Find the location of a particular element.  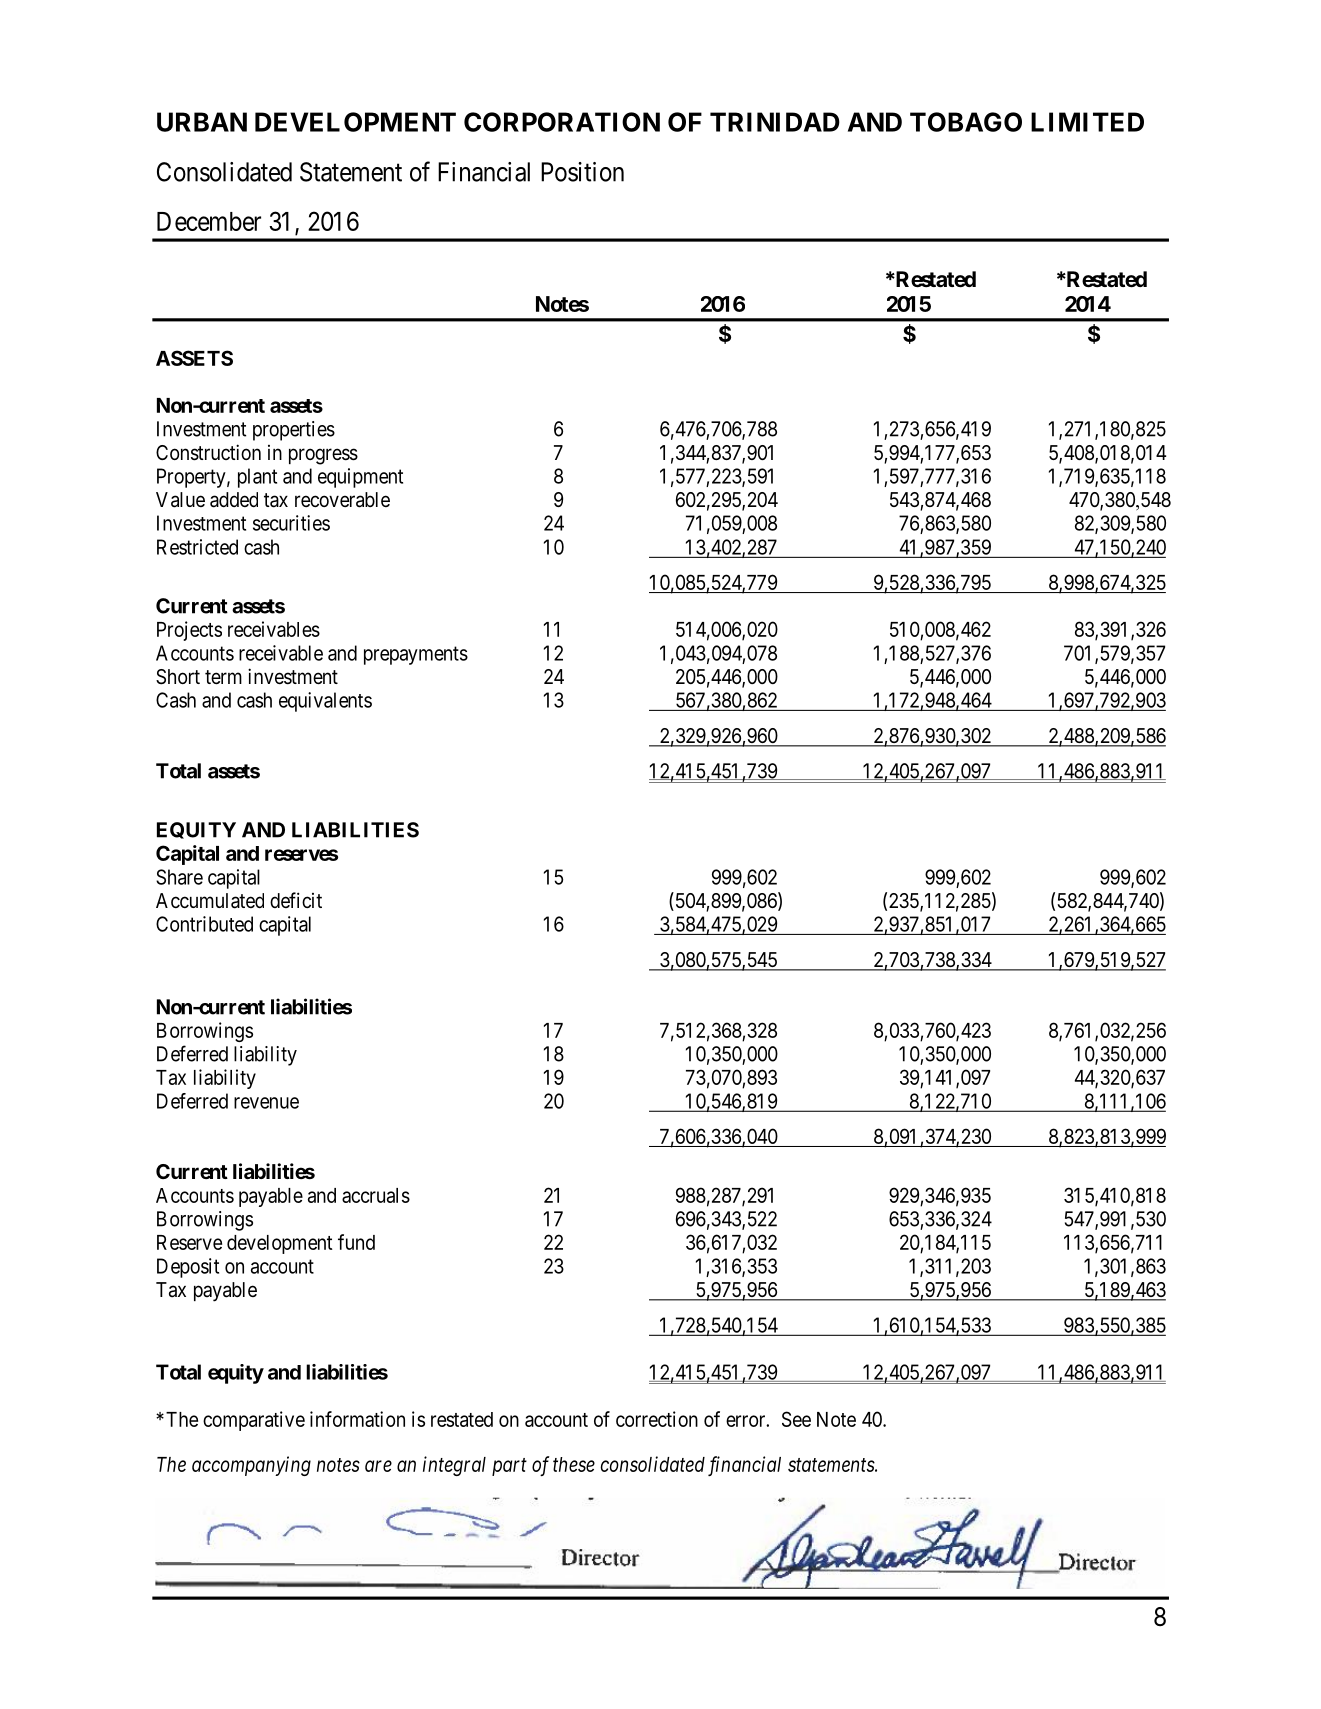

equivalents is located at coordinates (325, 702).
